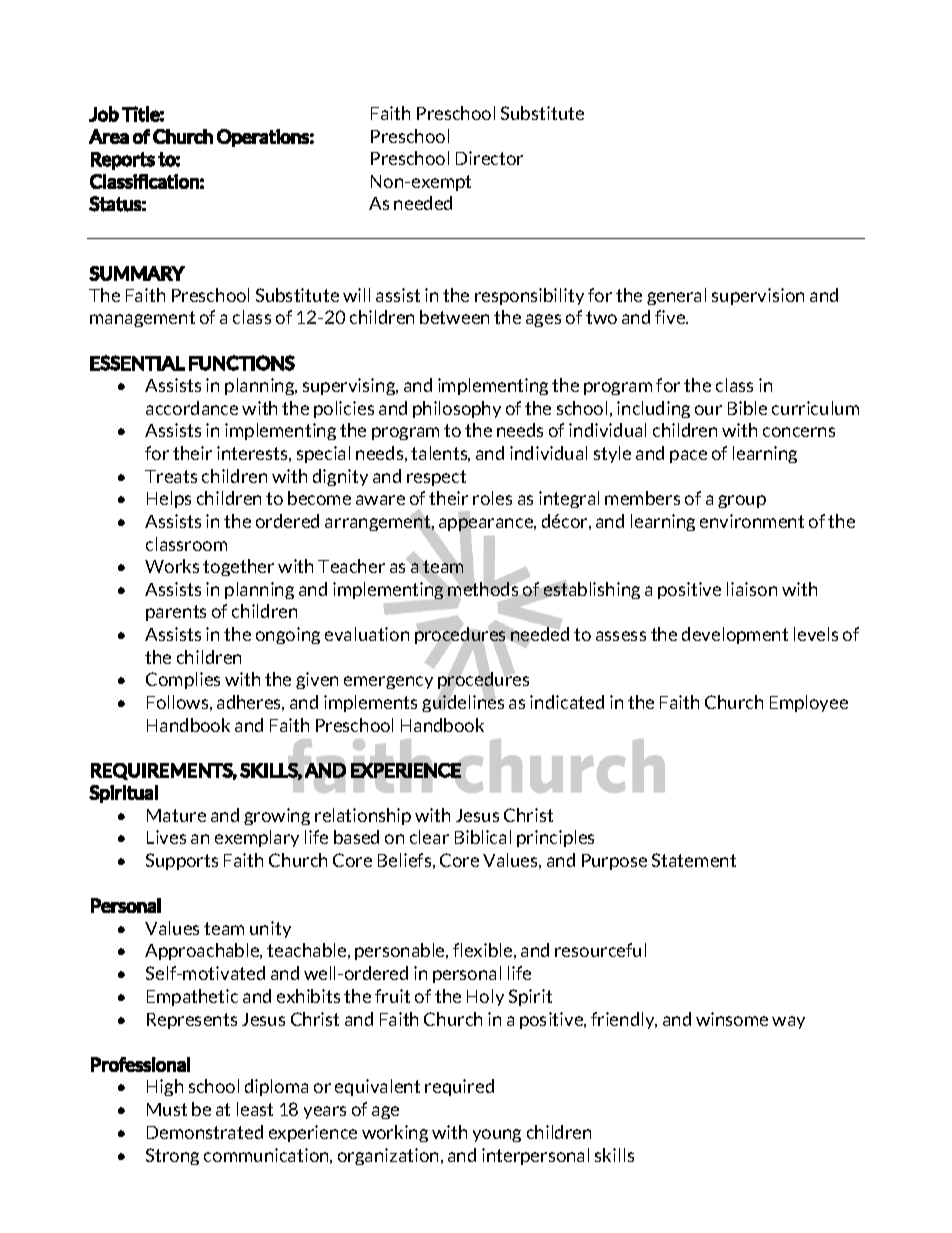  Describe the element at coordinates (735, 635) in the screenshot. I see `development` at that location.
